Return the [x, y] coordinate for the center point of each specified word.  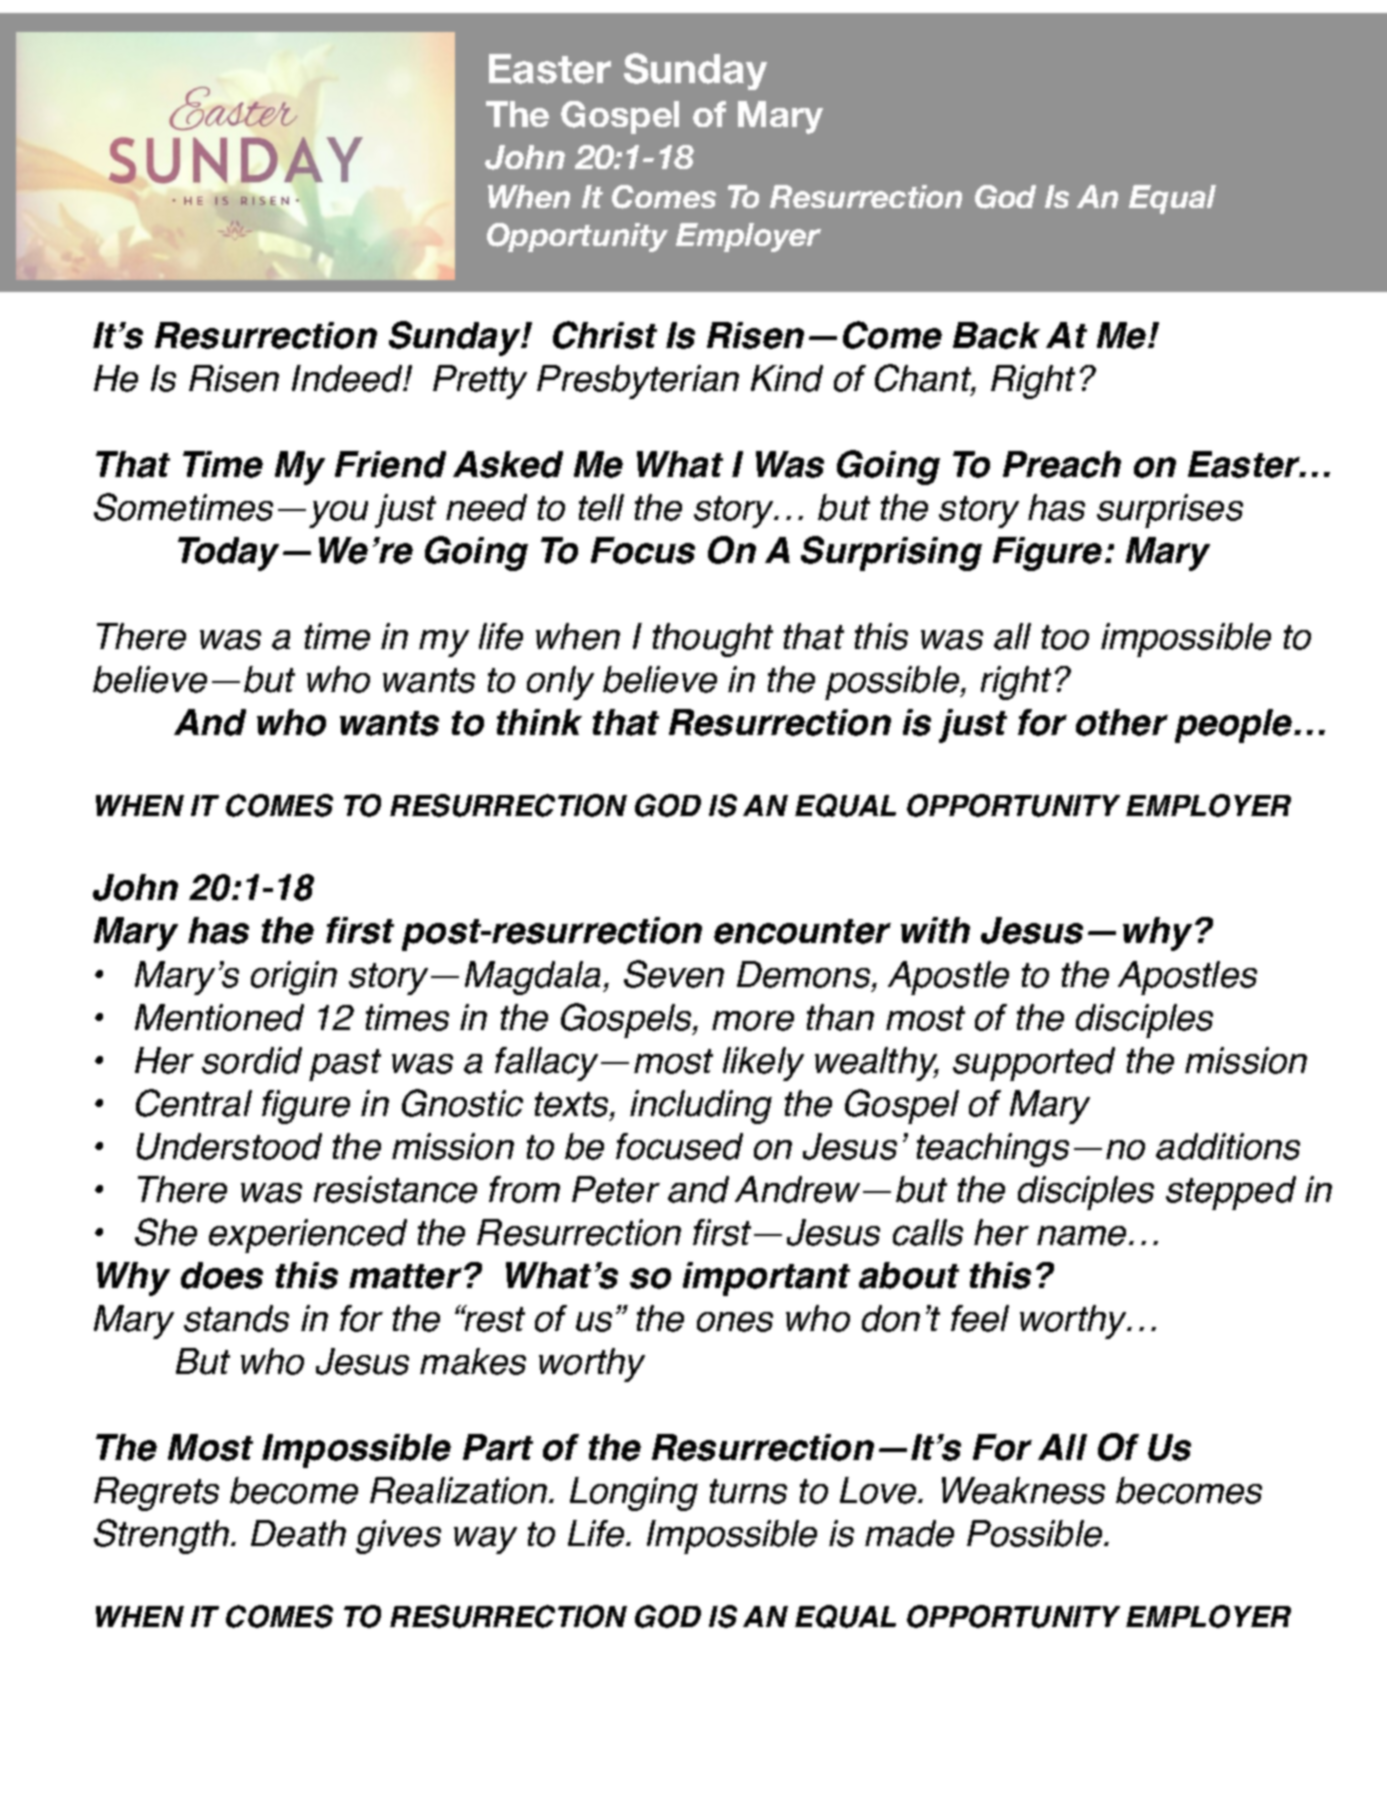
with [935, 930]
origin [294, 978]
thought [713, 640]
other [1122, 722]
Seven [674, 974]
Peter [616, 1189]
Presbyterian [638, 382]
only [560, 683]
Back [996, 335]
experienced [308, 1236]
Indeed [348, 378]
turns [748, 1491]
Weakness [1023, 1490]
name [1081, 1236]
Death [298, 1533]
